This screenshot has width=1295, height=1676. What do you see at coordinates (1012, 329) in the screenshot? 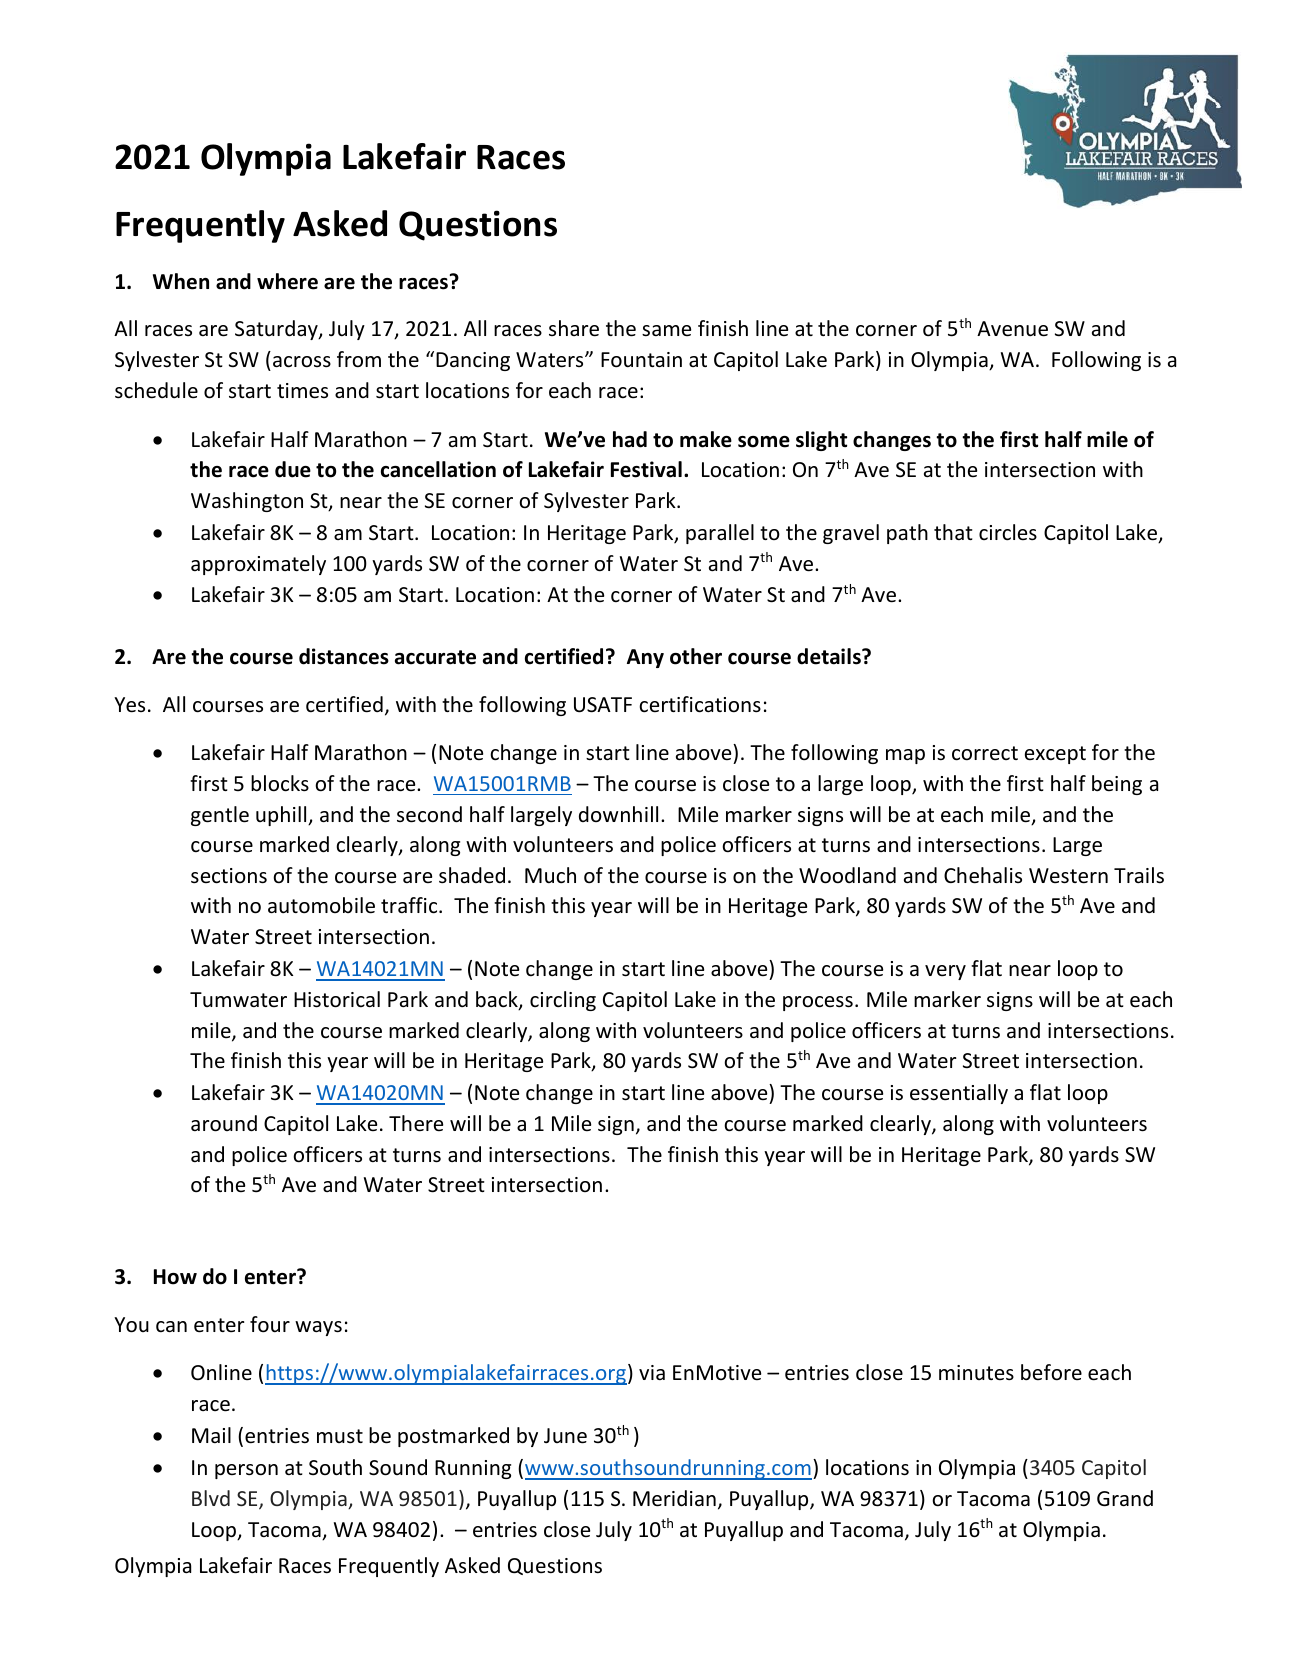
I see `Avenue` at bounding box center [1012, 329].
